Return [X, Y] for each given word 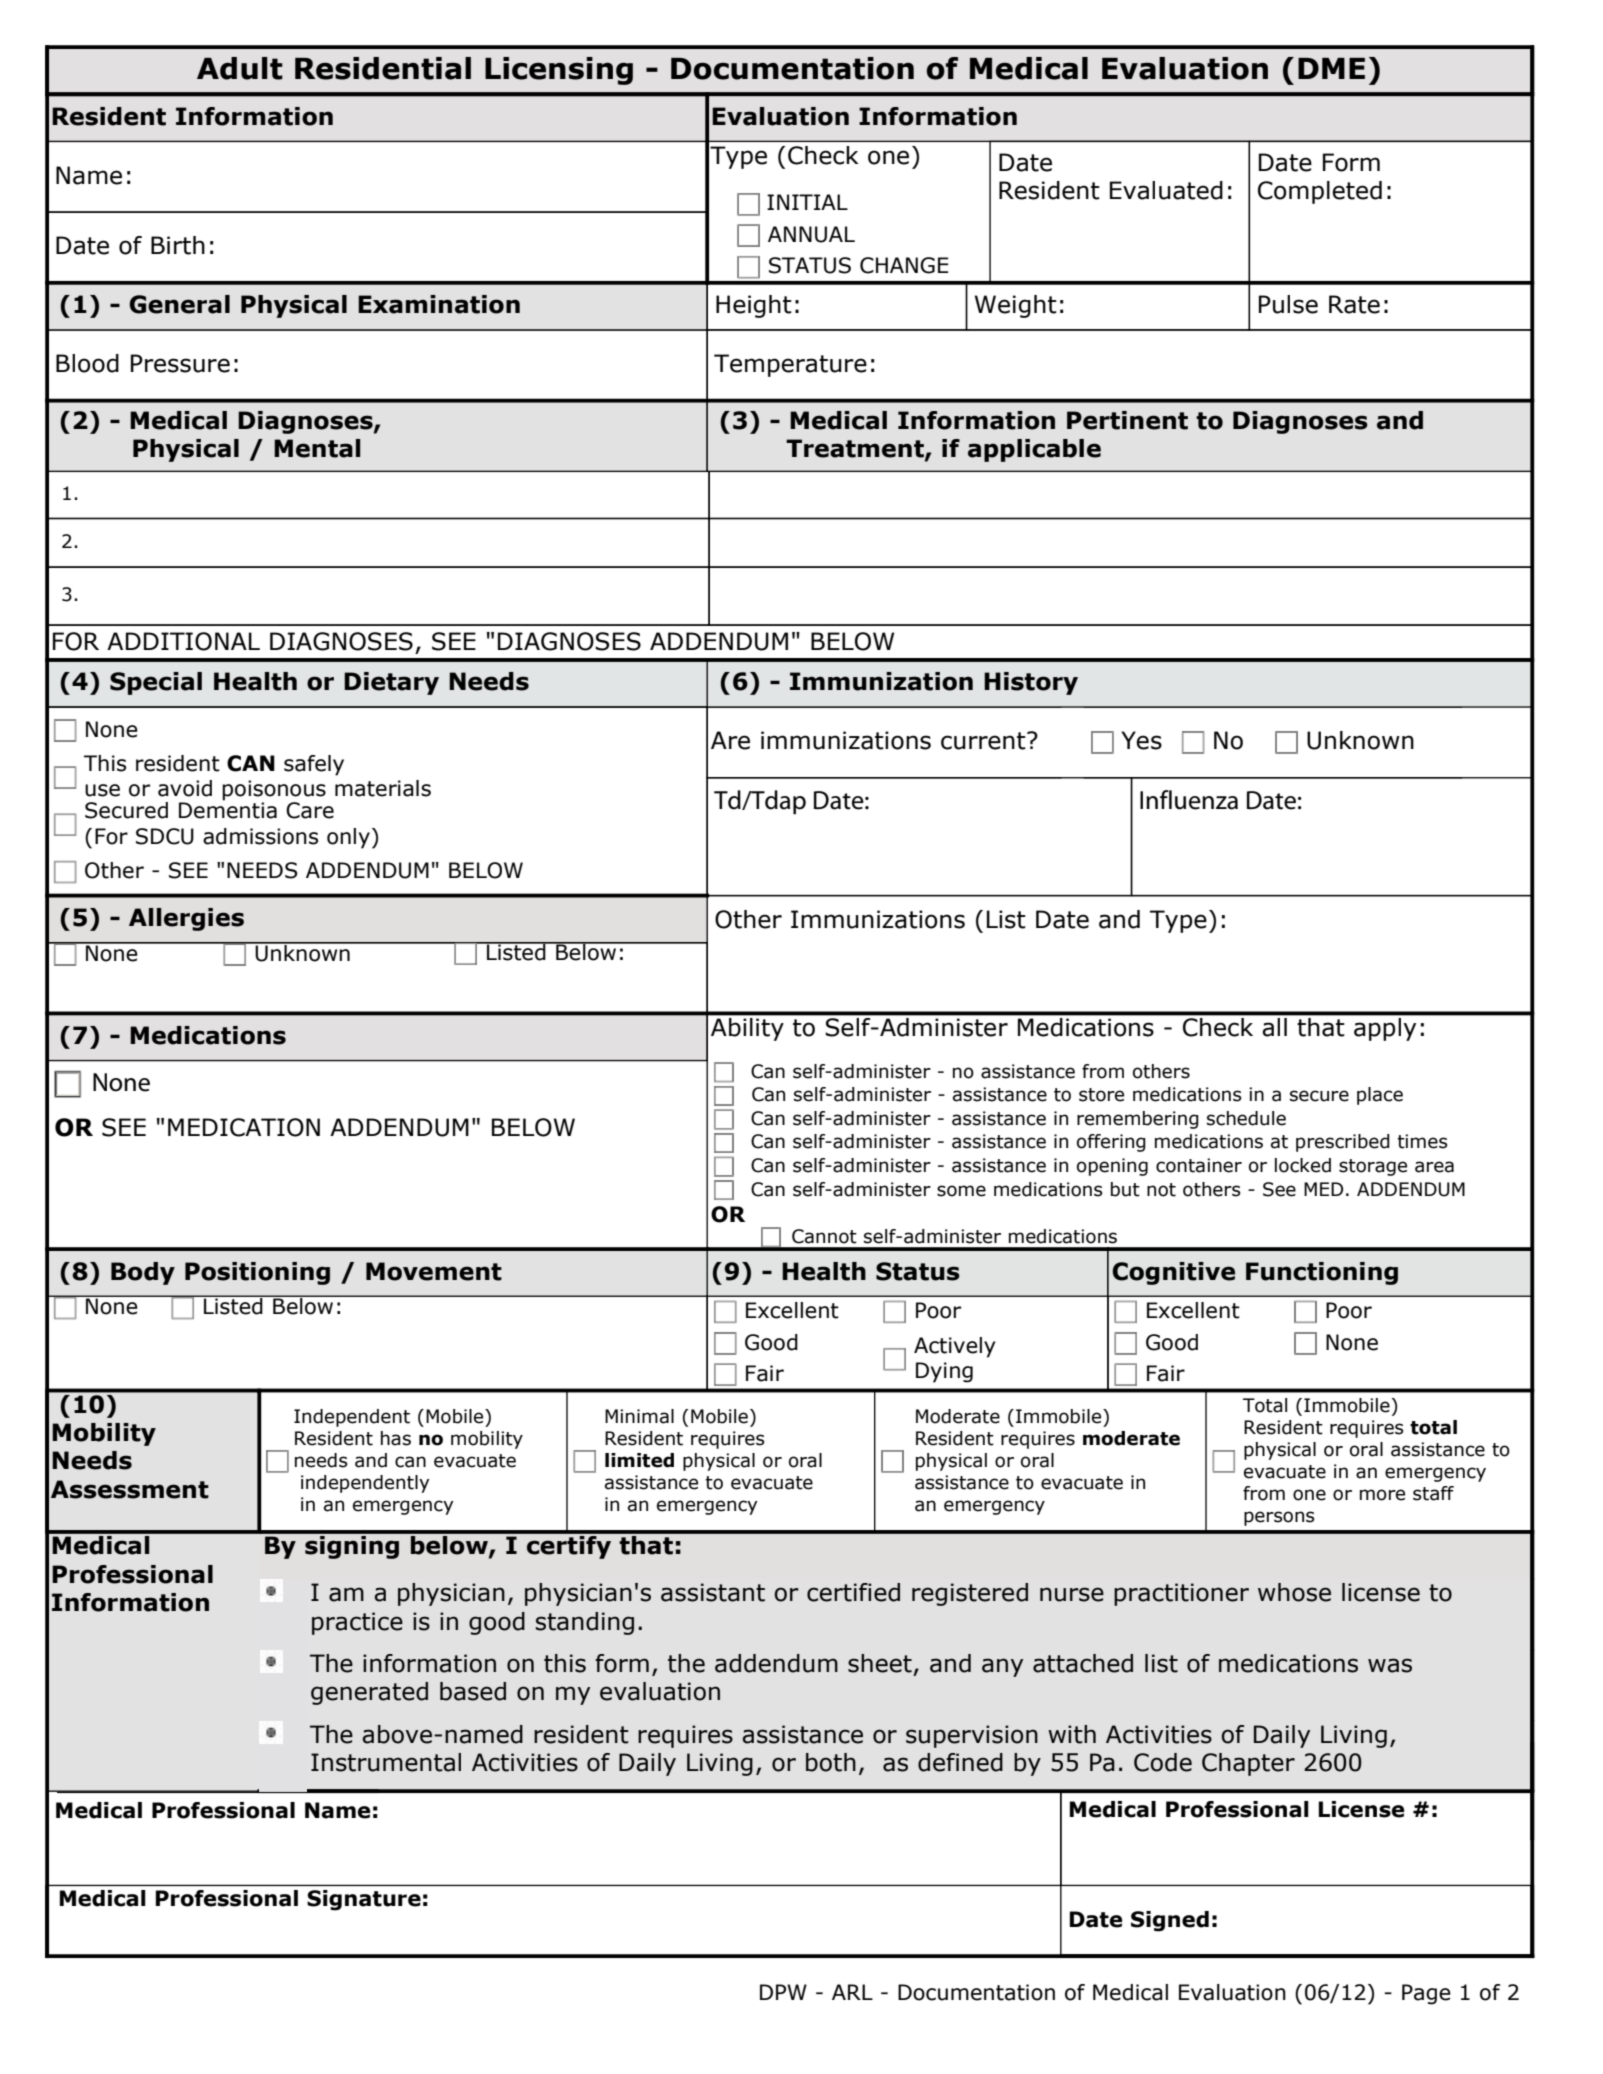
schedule [1246, 1118]
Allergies [186, 919]
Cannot [824, 1236]
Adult [240, 68]
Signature [364, 1900]
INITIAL [807, 202]
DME [1331, 68]
